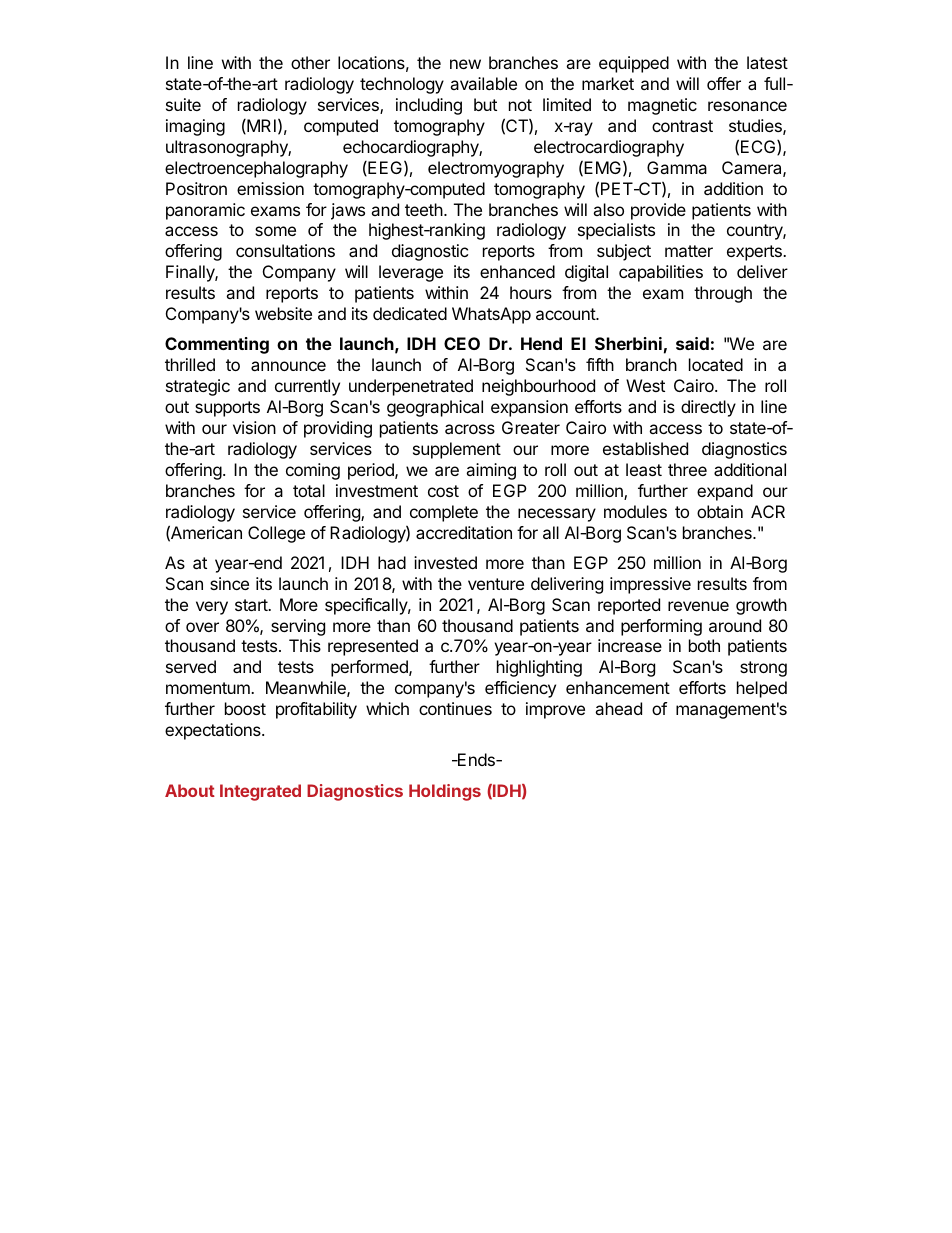 This screenshot has height=1233, width=952. Describe the element at coordinates (445, 792) in the screenshot. I see `Holdings` at that location.
